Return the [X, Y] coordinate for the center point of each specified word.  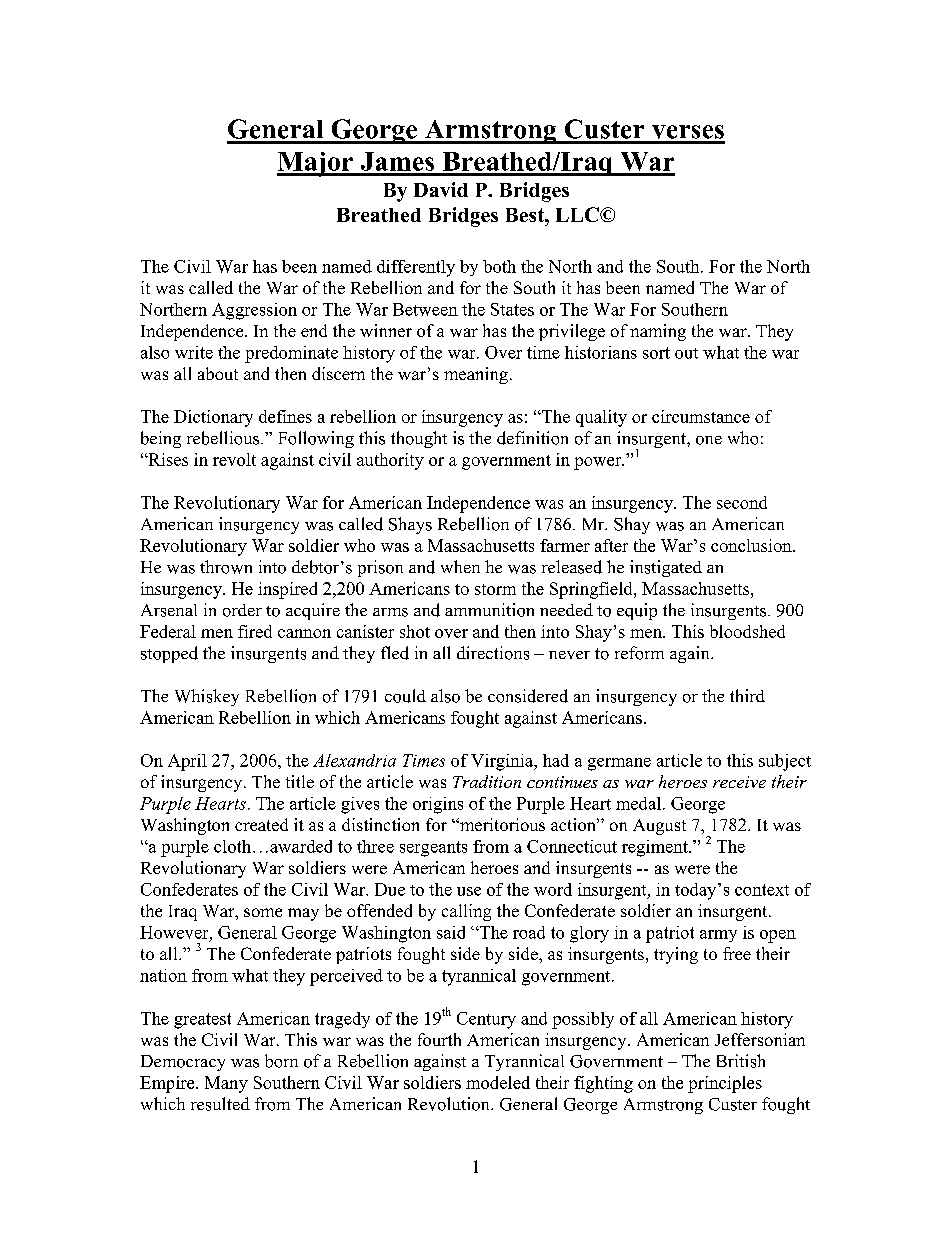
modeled [498, 1082]
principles [725, 1084]
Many [226, 1084]
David [441, 189]
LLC [578, 214]
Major [316, 164]
